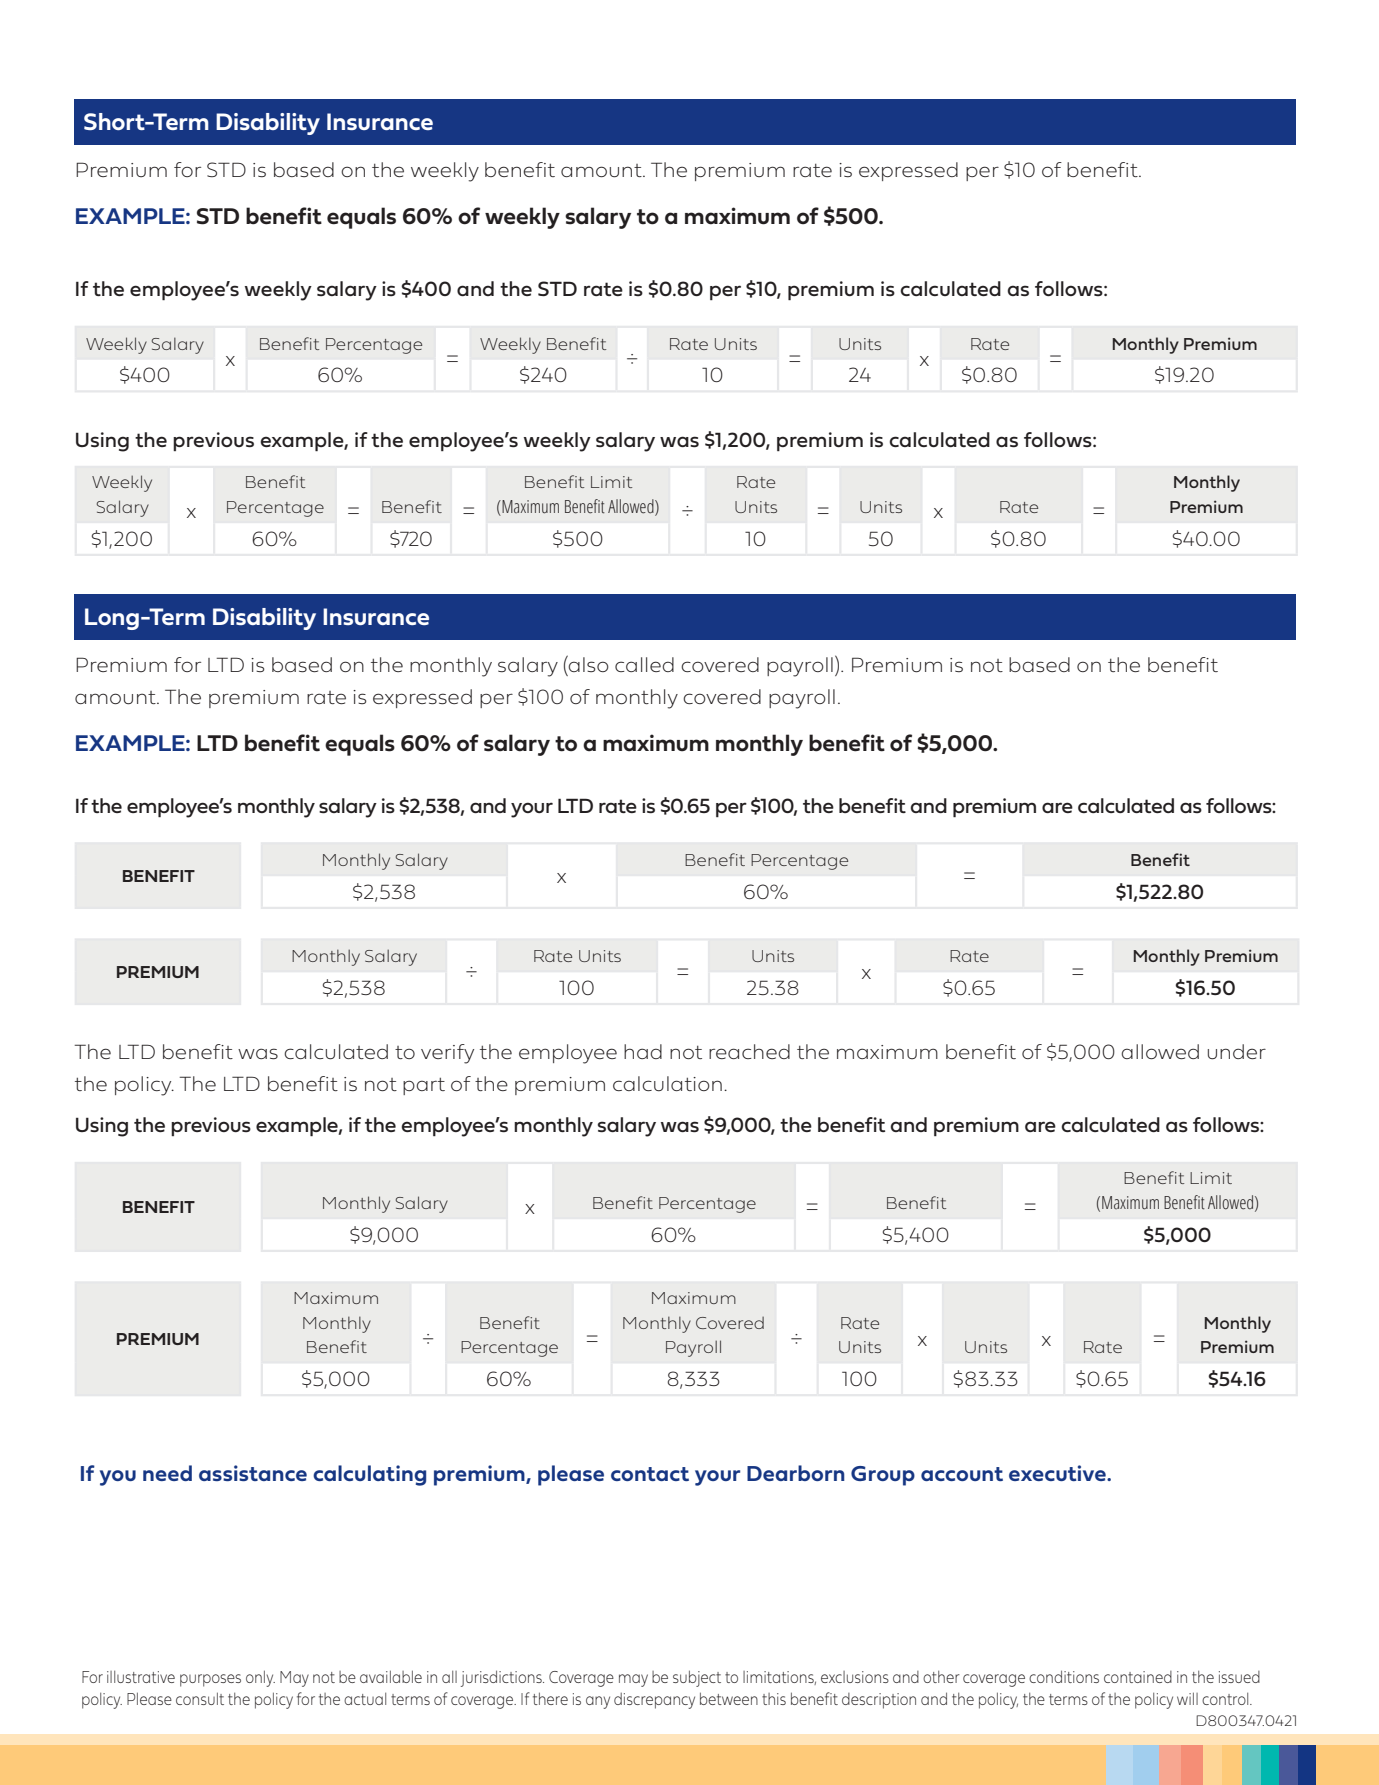 The width and height of the screenshot is (1379, 1785). Describe the element at coordinates (1059, 1473) in the screenshot. I see `executive` at that location.
